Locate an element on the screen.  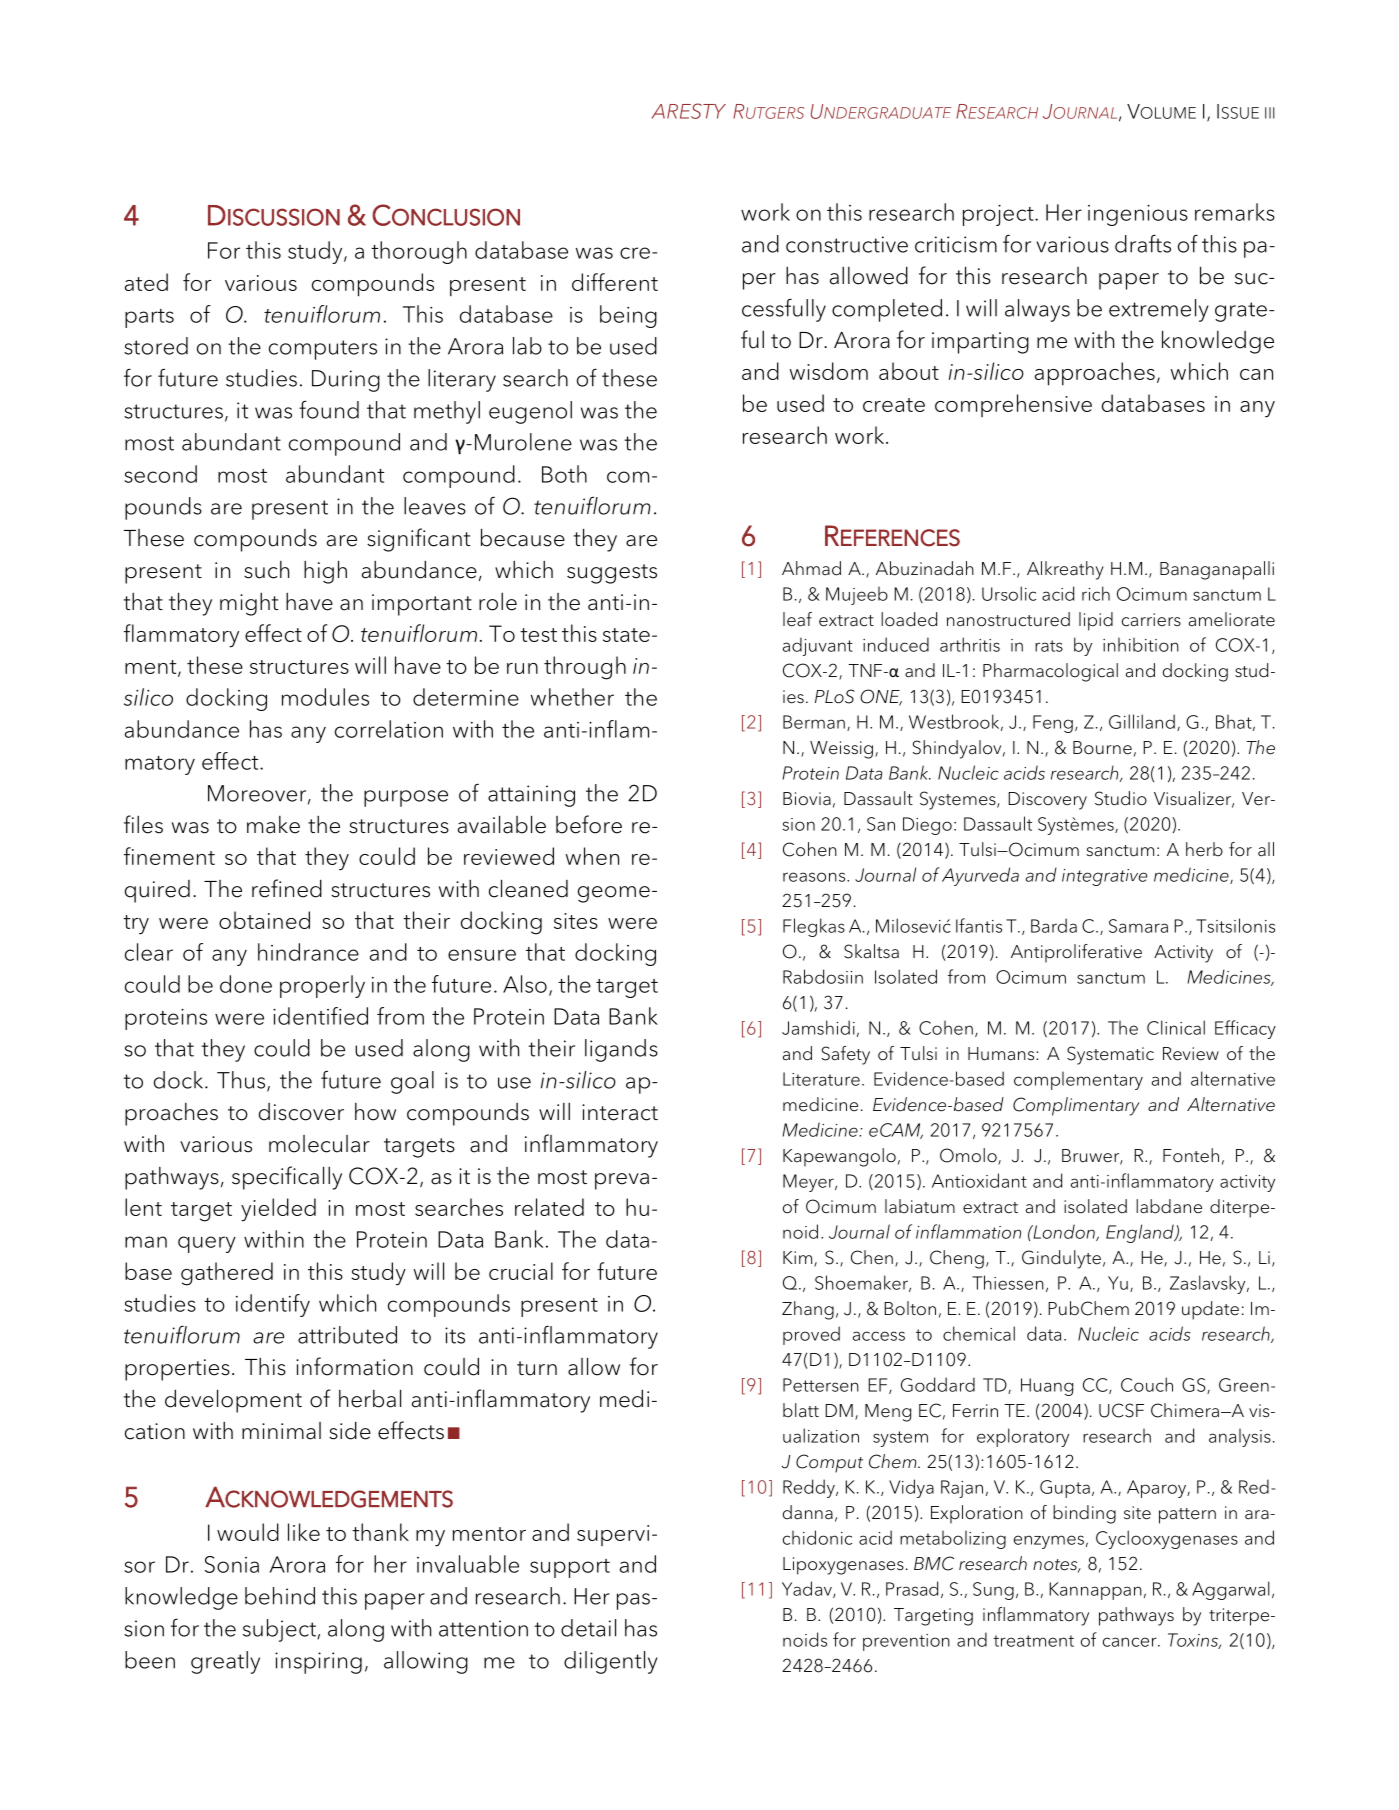
refined is located at coordinates (287, 888).
